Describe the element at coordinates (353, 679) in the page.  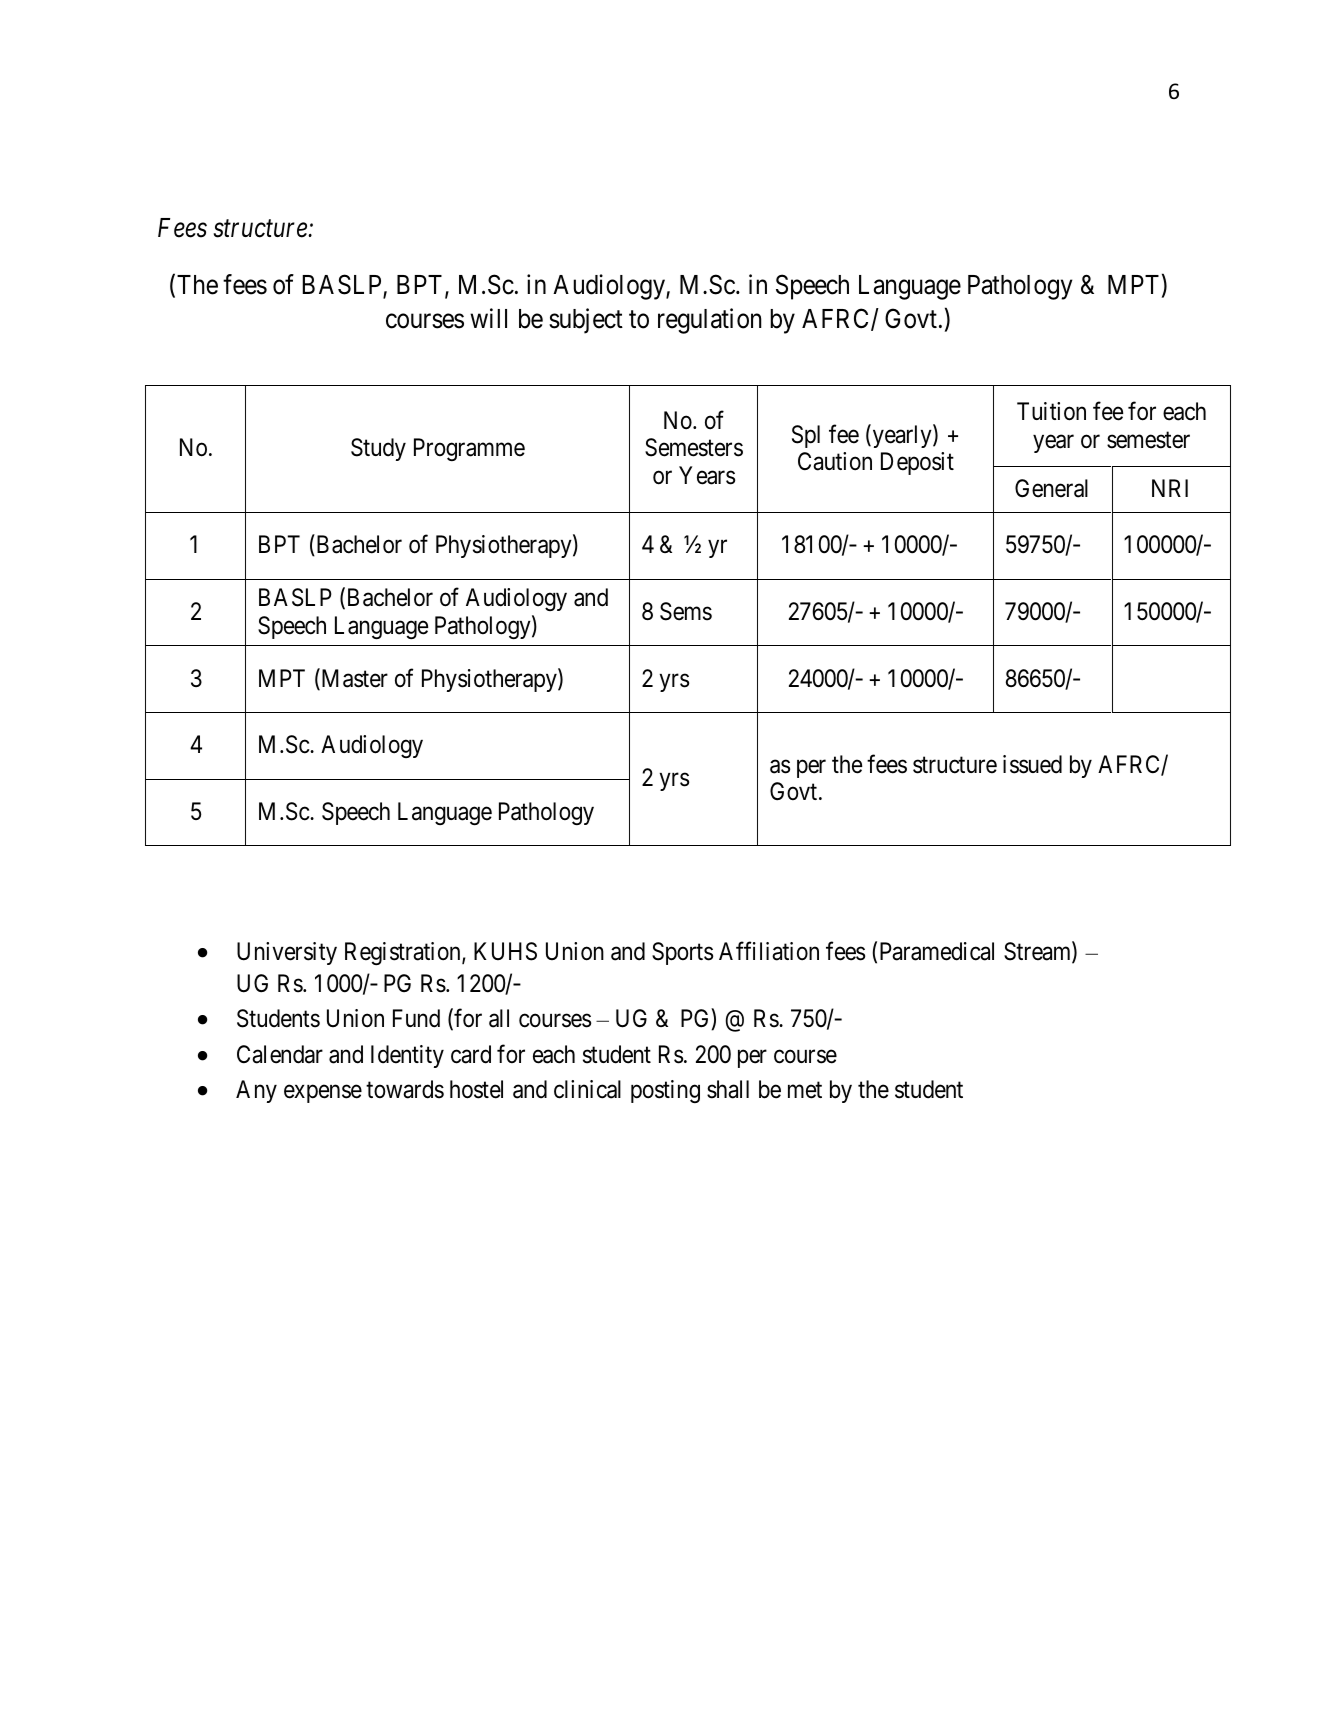
I see `Master` at that location.
